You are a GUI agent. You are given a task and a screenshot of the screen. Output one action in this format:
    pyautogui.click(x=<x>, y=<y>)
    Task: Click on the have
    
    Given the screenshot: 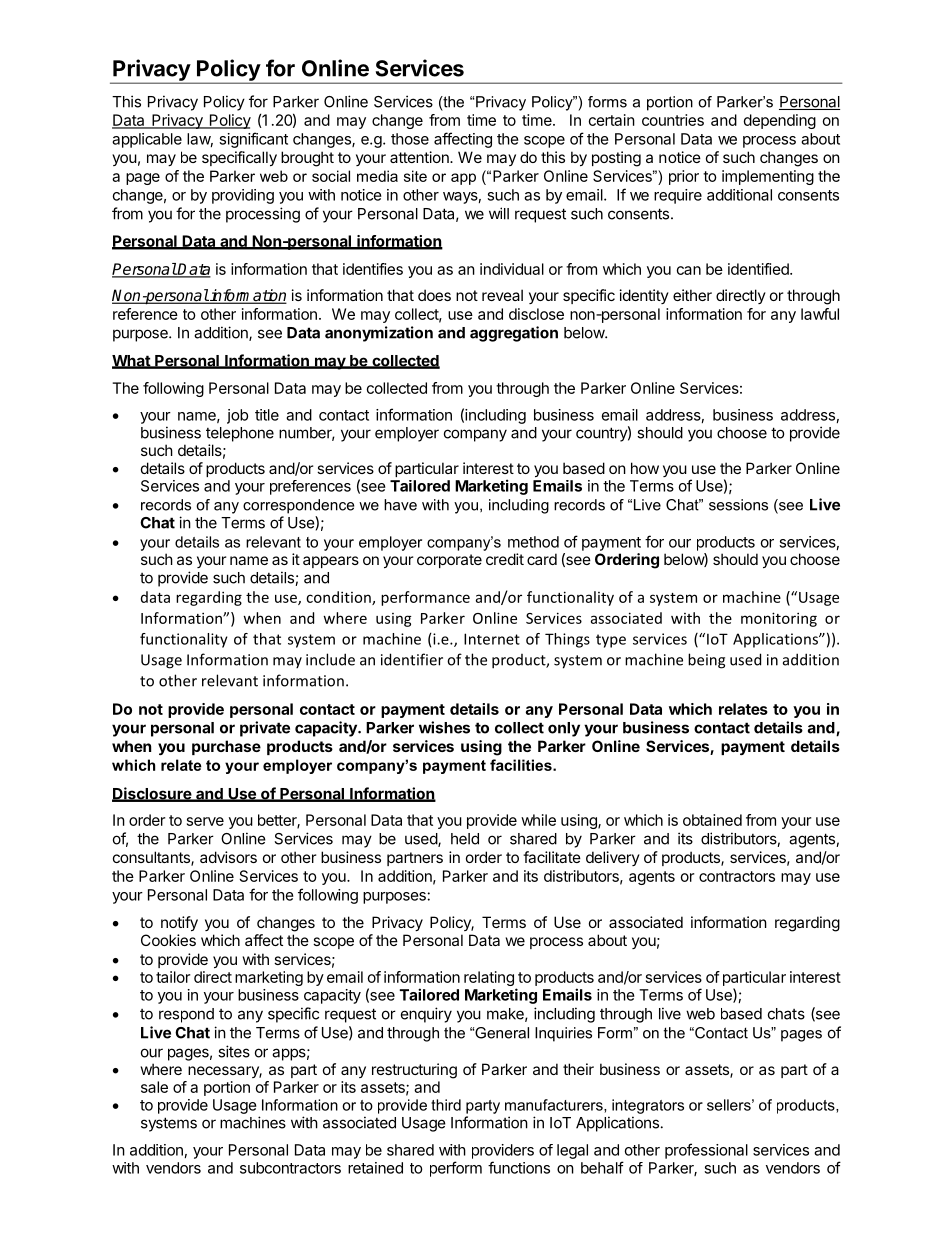 What is the action you would take?
    pyautogui.click(x=400, y=505)
